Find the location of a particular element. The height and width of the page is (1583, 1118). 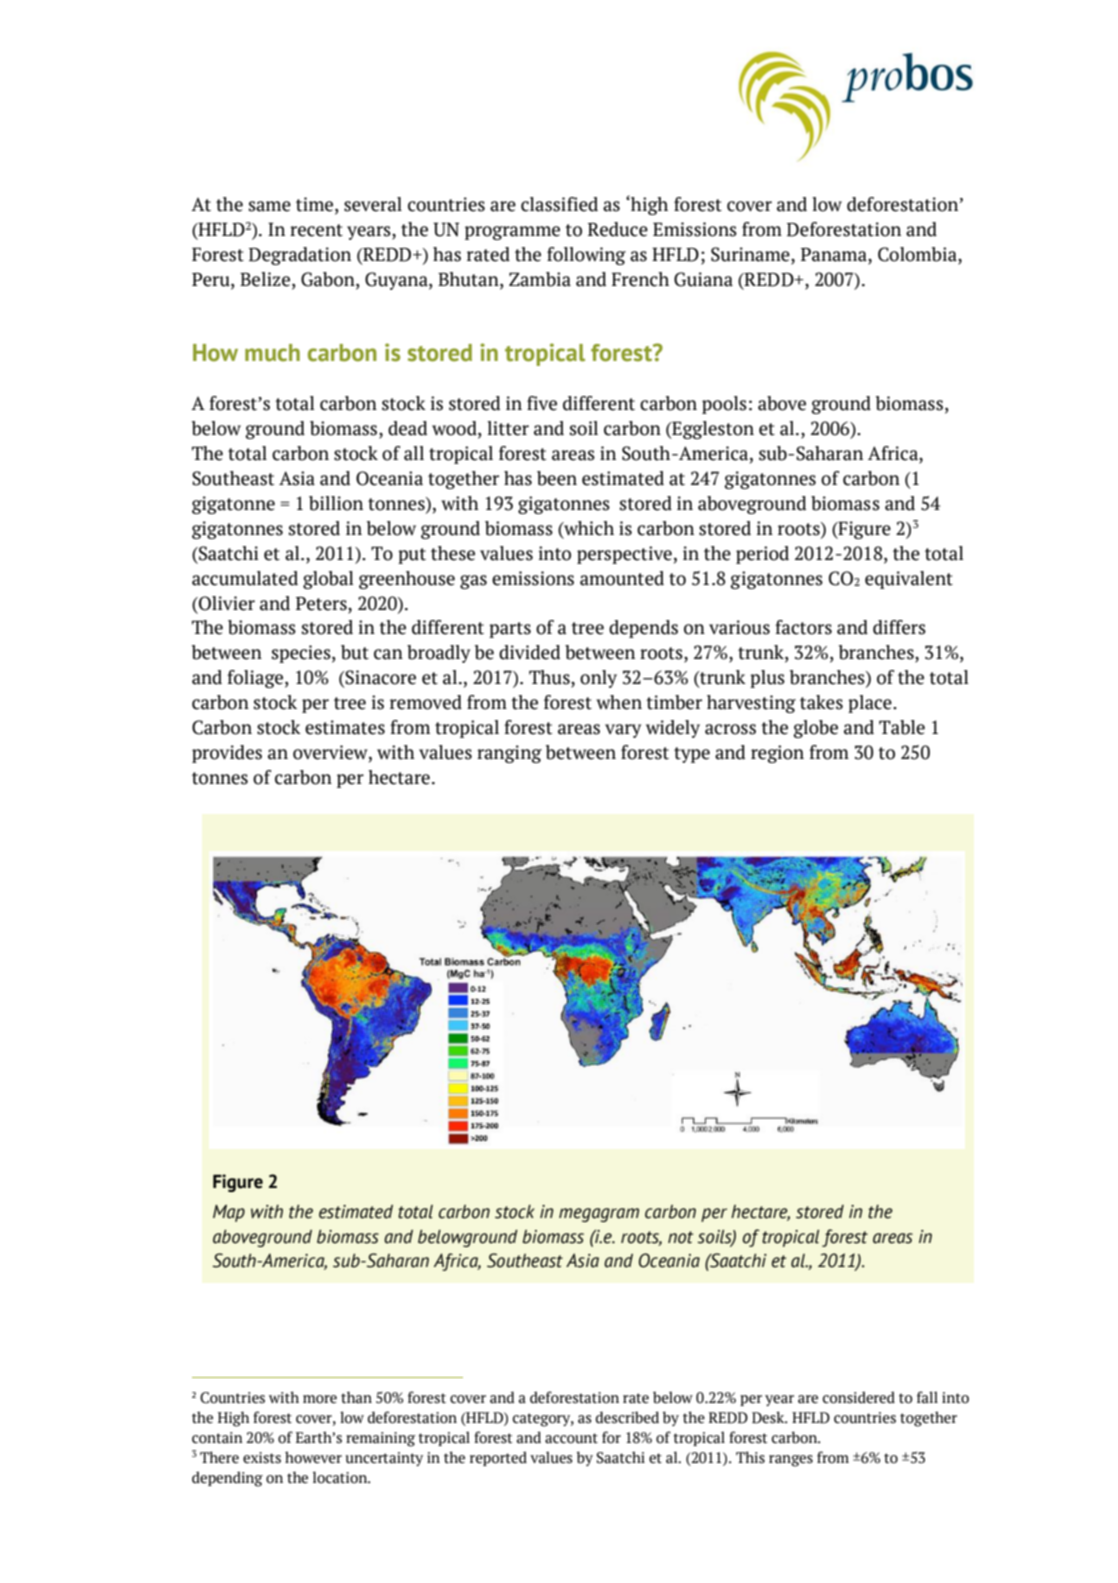

provides is located at coordinates (227, 754).
